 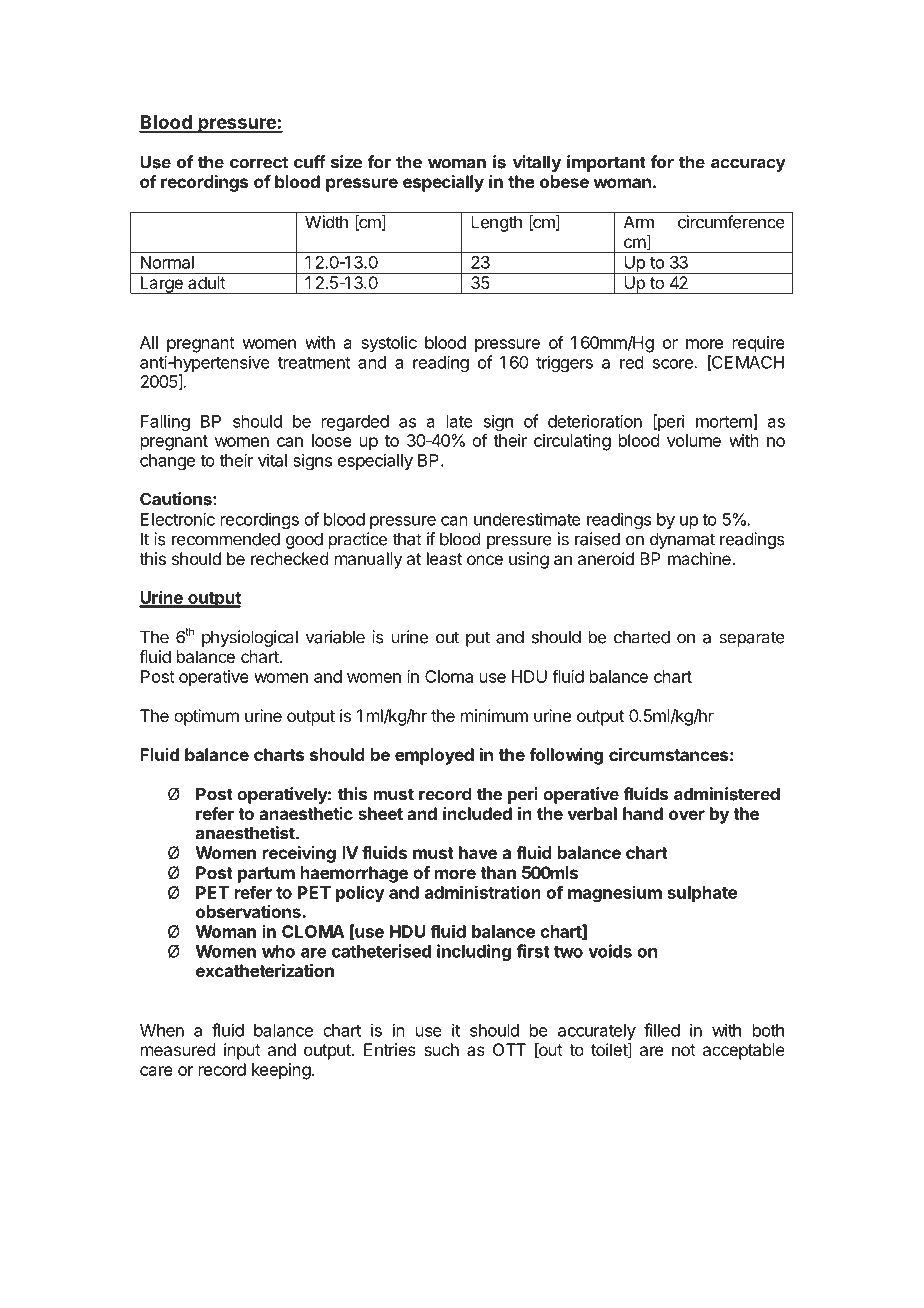 What do you see at coordinates (460, 421) in the document?
I see `late` at bounding box center [460, 421].
